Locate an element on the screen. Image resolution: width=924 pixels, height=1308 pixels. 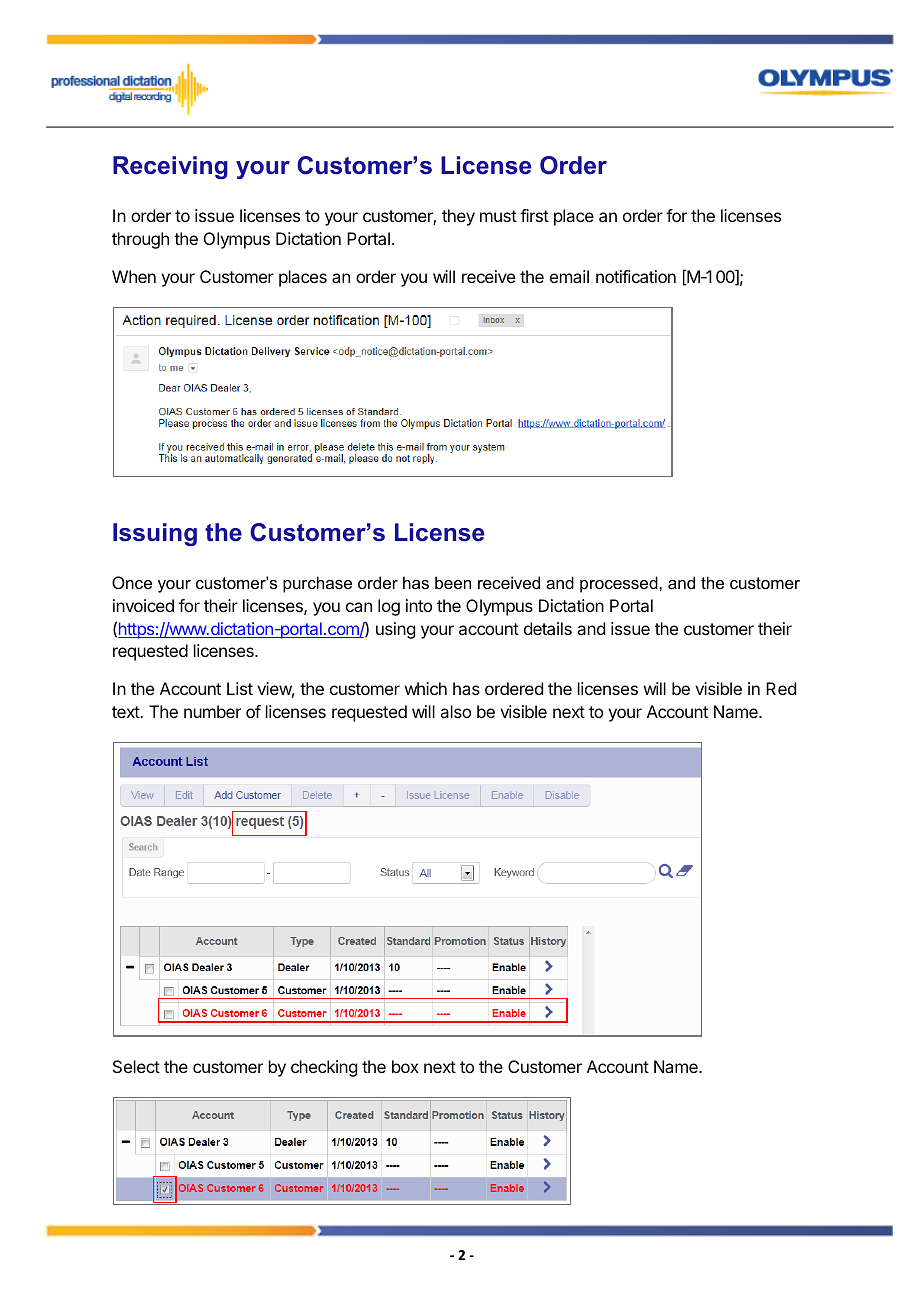
which is located at coordinates (426, 688).
